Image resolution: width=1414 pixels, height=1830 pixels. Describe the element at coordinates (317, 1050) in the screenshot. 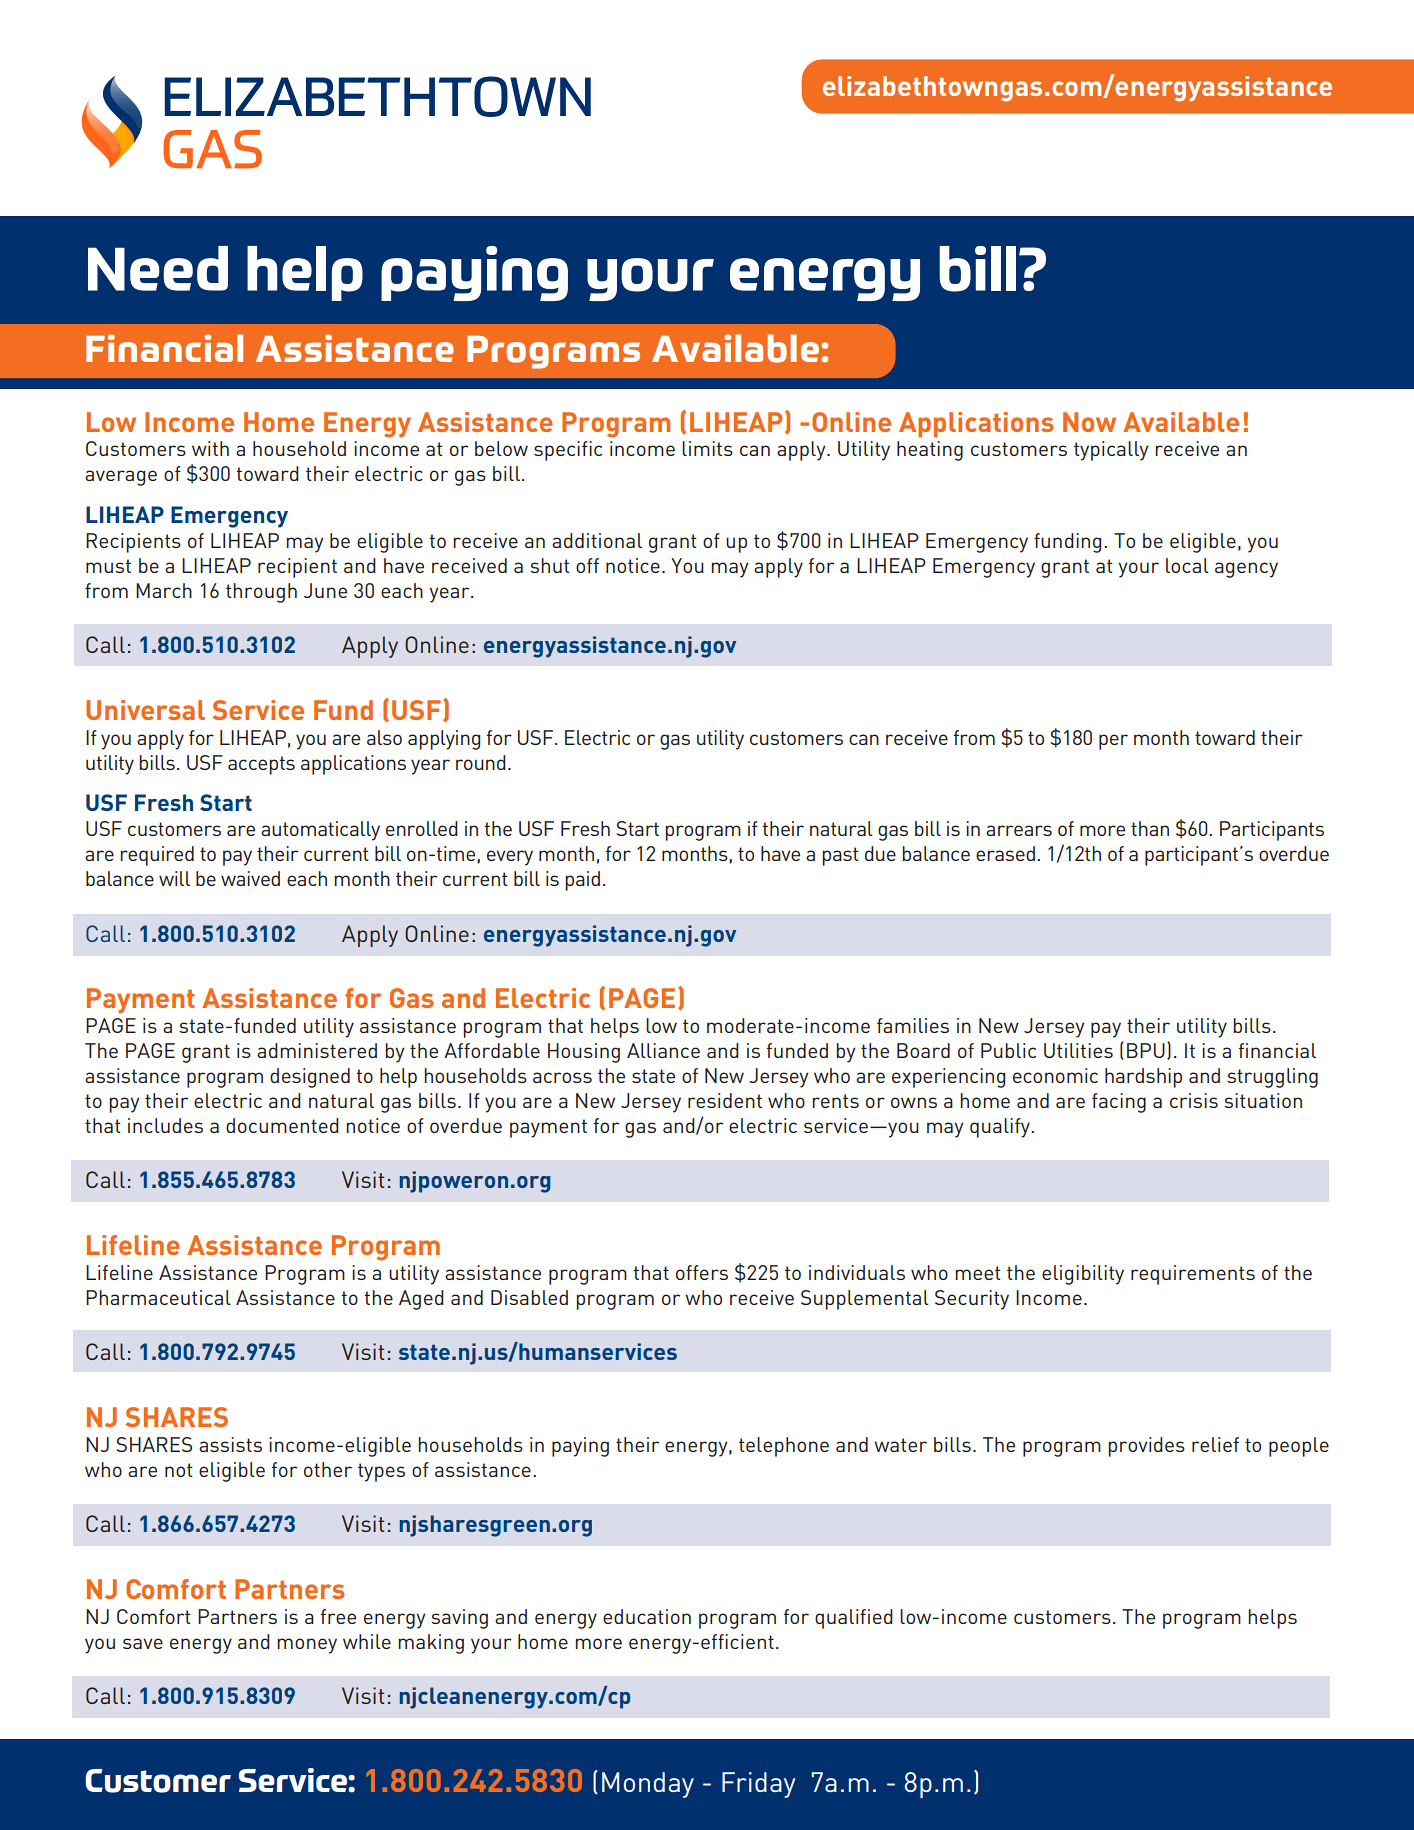

I see `administered` at that location.
